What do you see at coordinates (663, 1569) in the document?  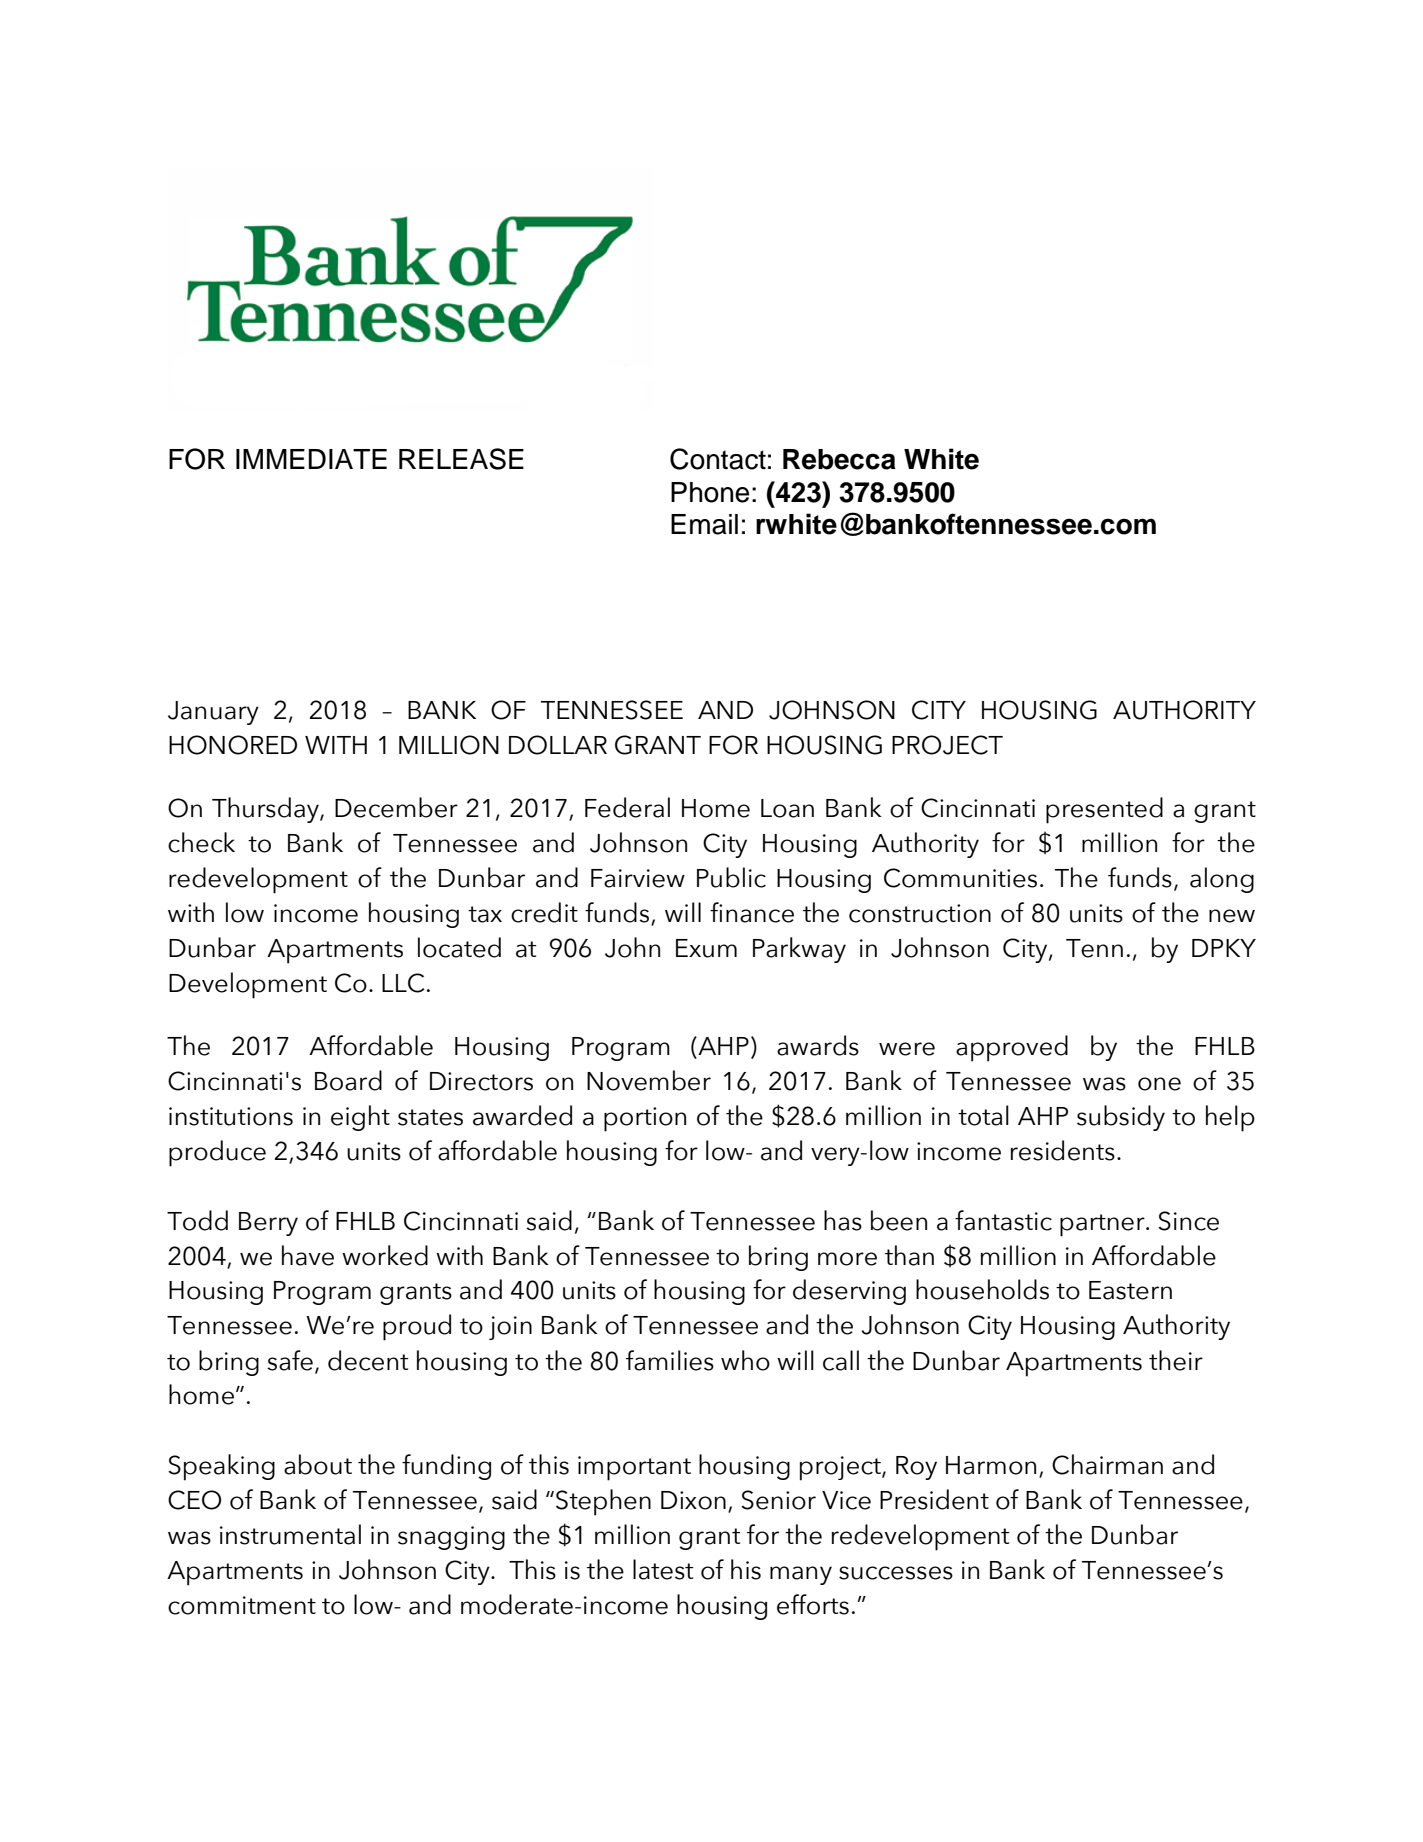 I see `latest` at bounding box center [663, 1569].
